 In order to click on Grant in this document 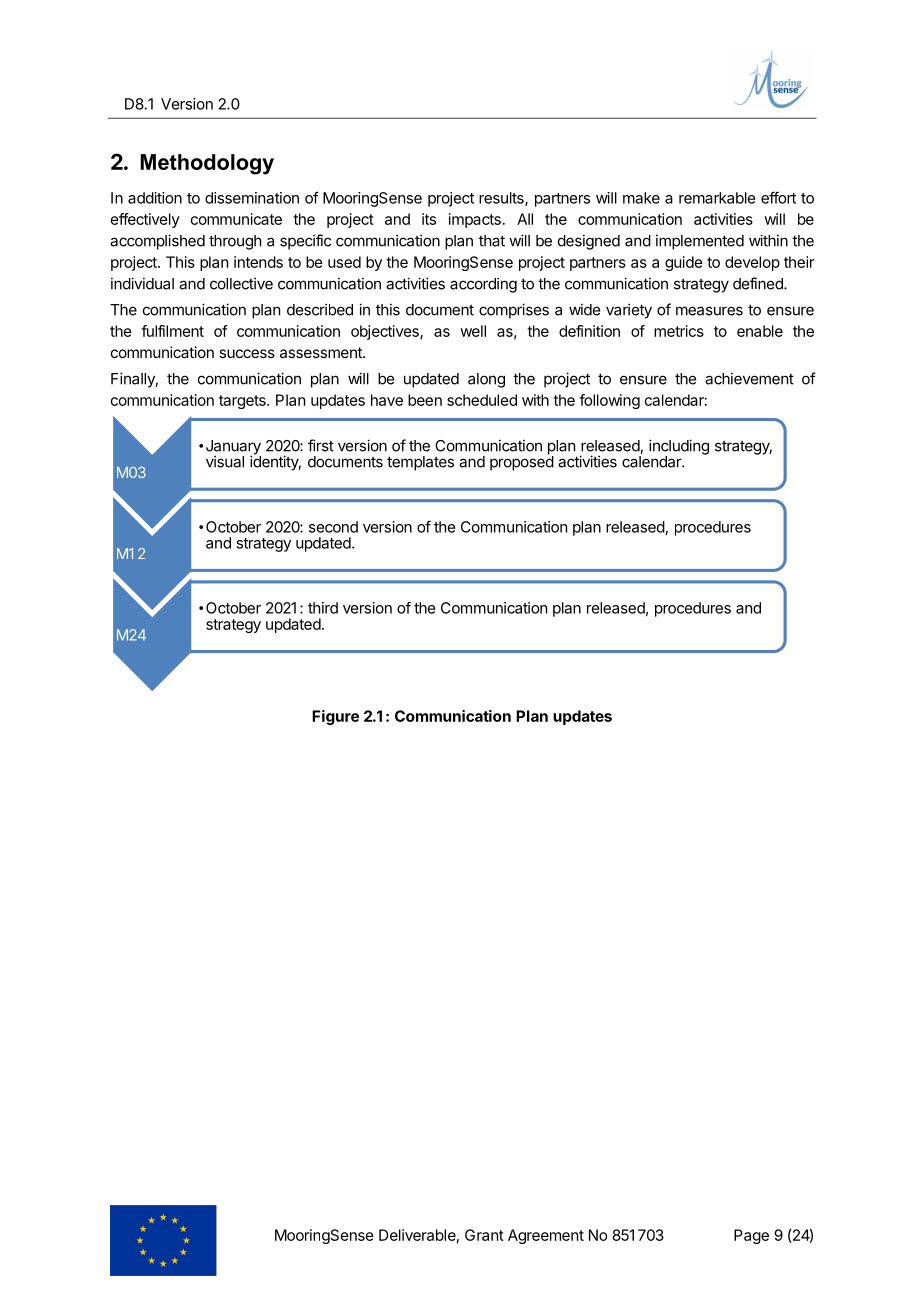, I will do `click(484, 1235)`.
